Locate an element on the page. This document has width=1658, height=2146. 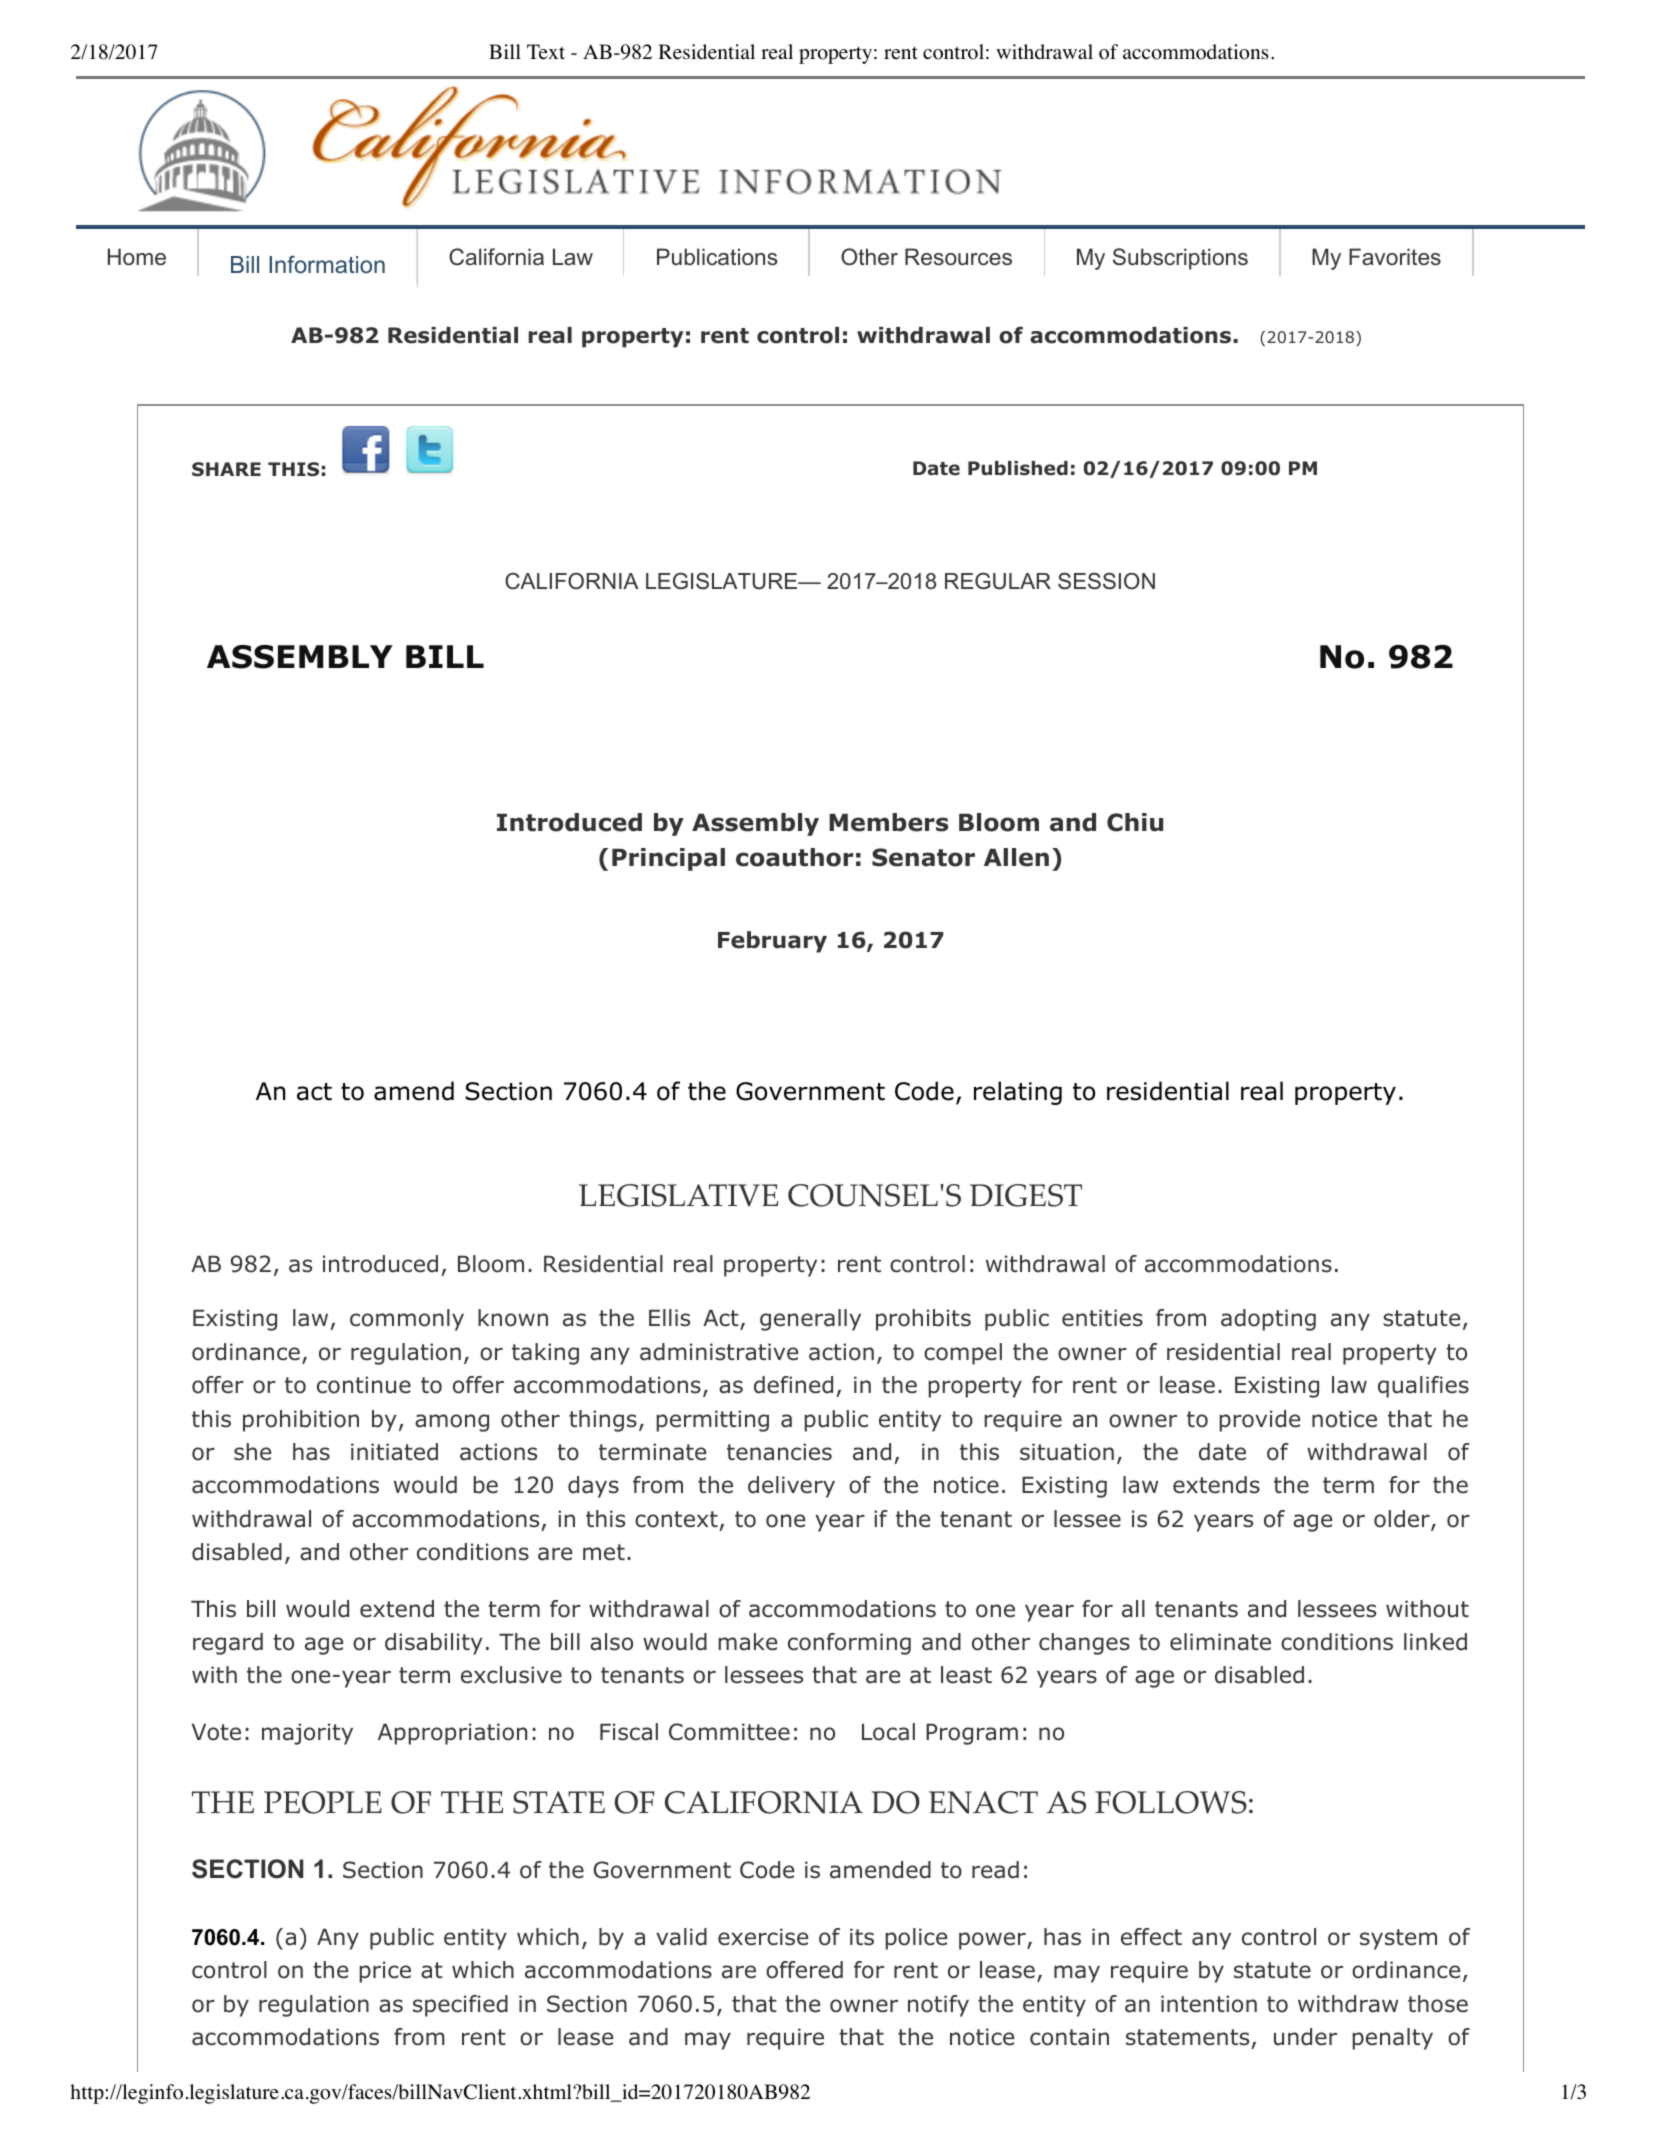
Subscriptions is located at coordinates (1180, 259).
